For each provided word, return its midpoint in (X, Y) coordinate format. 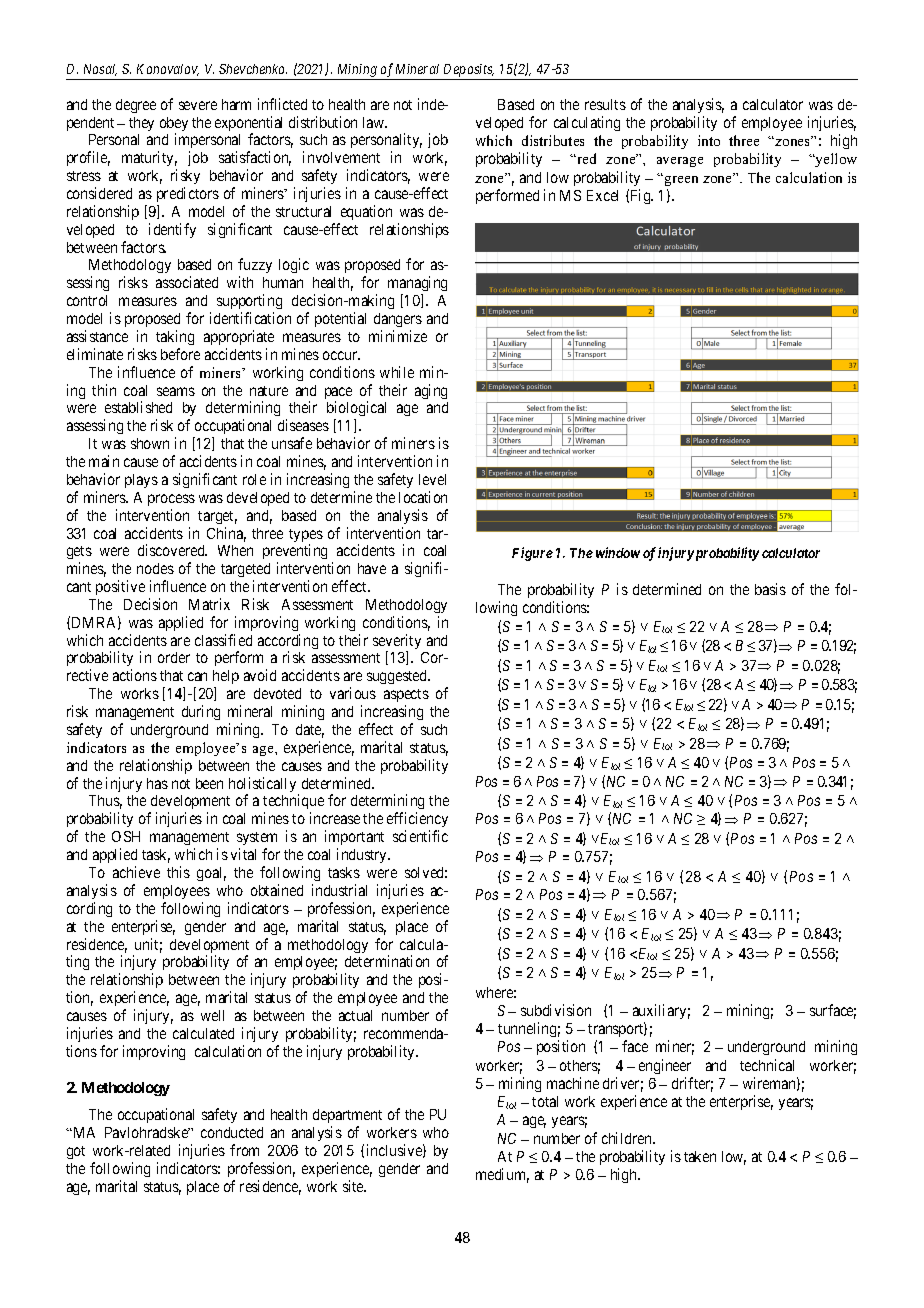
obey (174, 125)
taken (700, 1156)
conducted (232, 1132)
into (709, 140)
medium (502, 1175)
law (374, 122)
